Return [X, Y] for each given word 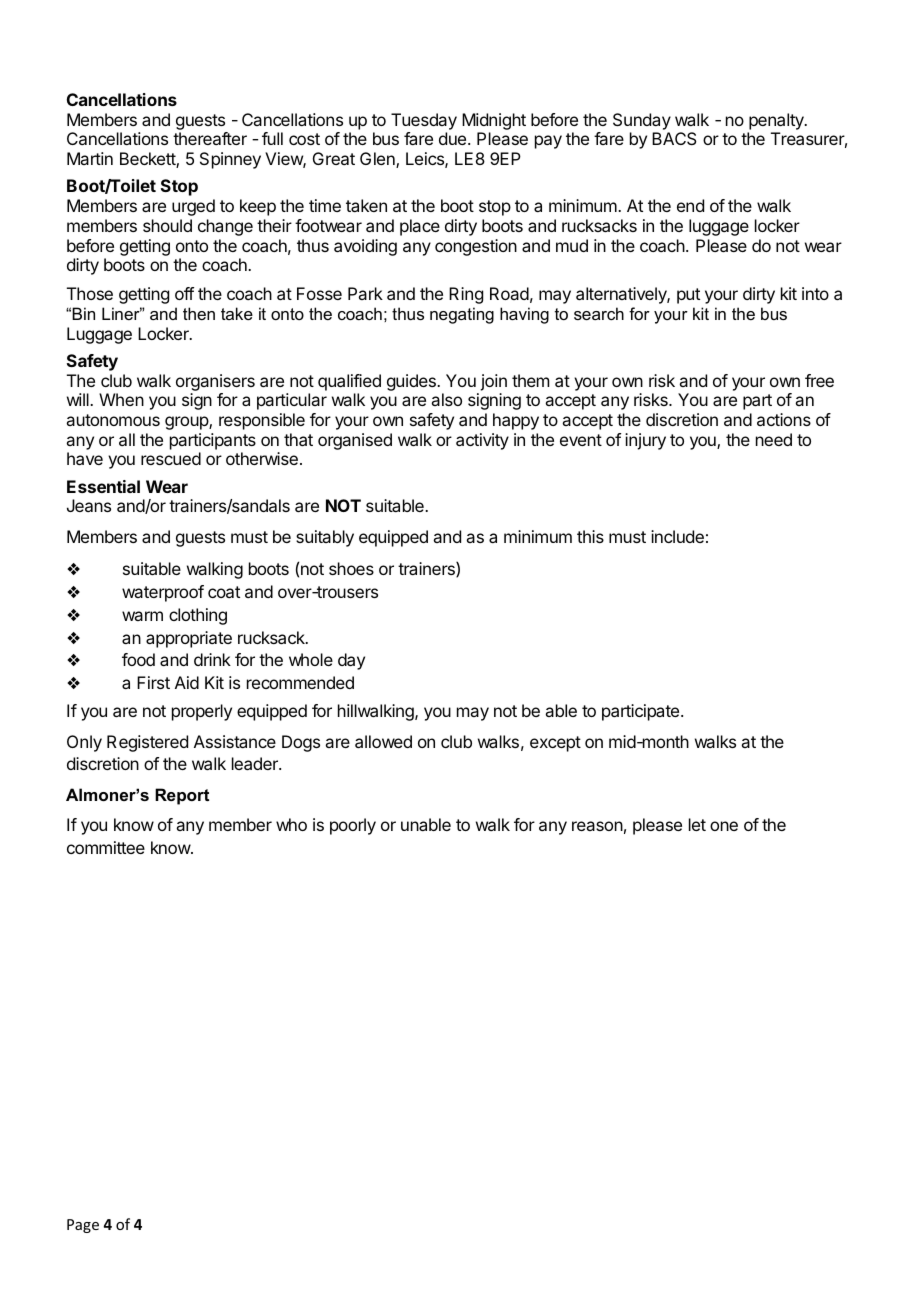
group [187, 423]
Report [182, 796]
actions [784, 419]
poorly [353, 826]
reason [597, 826]
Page [83, 1226]
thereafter [210, 138]
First [153, 682]
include [677, 536]
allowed [383, 741]
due [452, 138]
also [446, 399]
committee [106, 847]
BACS [674, 138]
